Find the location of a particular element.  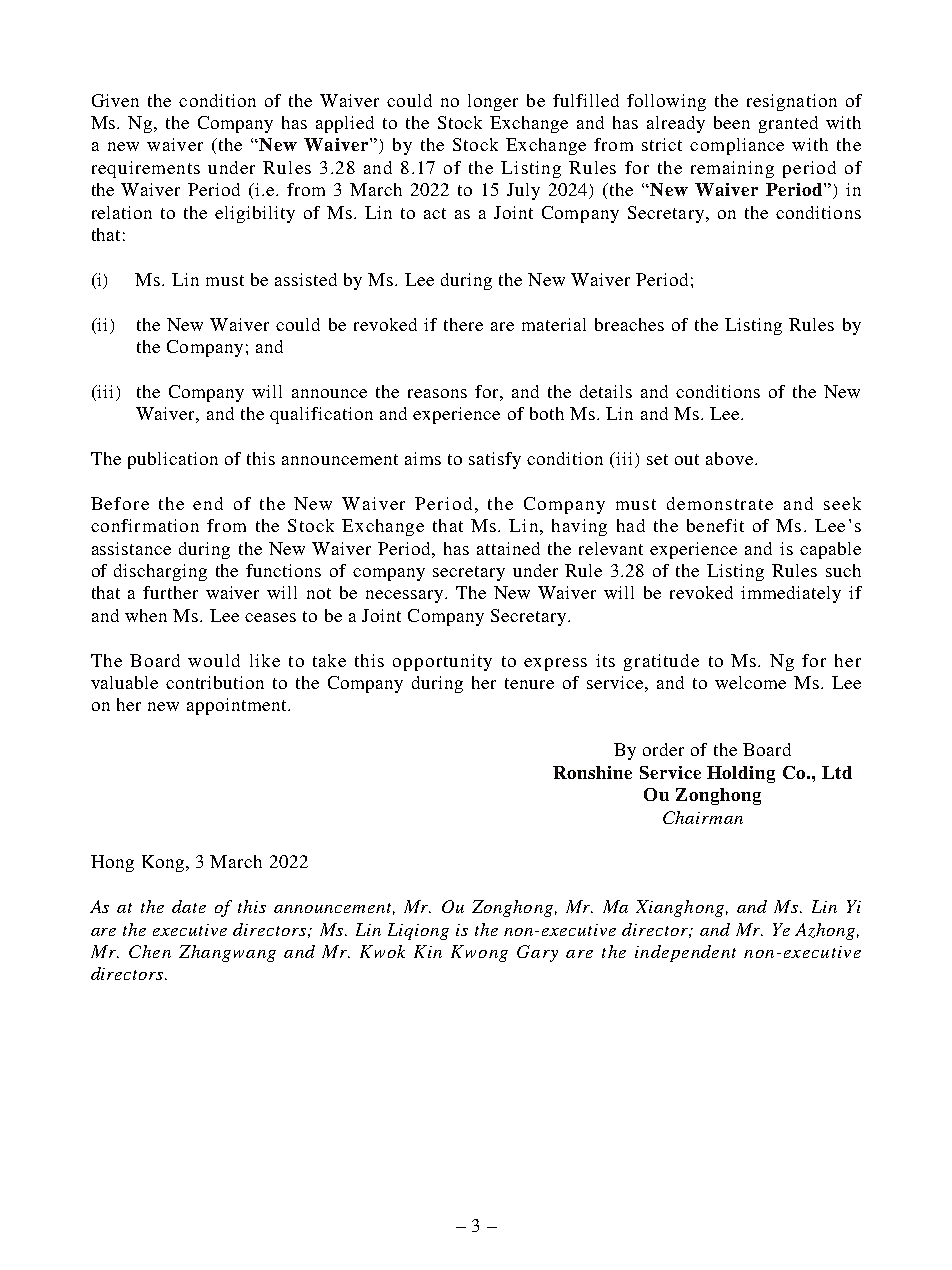

attained is located at coordinates (508, 548).
